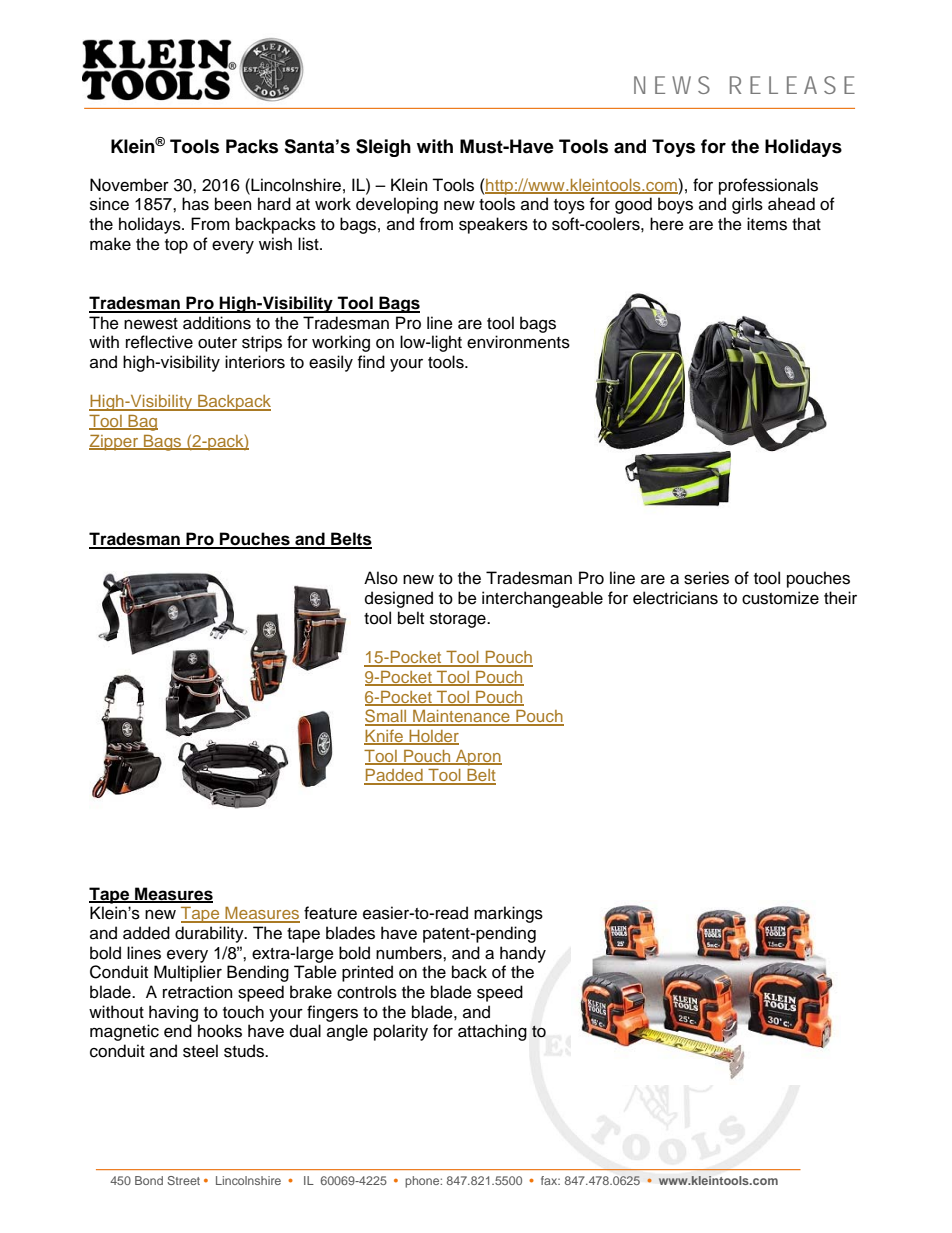  What do you see at coordinates (492, 1032) in the page?
I see `attaching` at bounding box center [492, 1032].
